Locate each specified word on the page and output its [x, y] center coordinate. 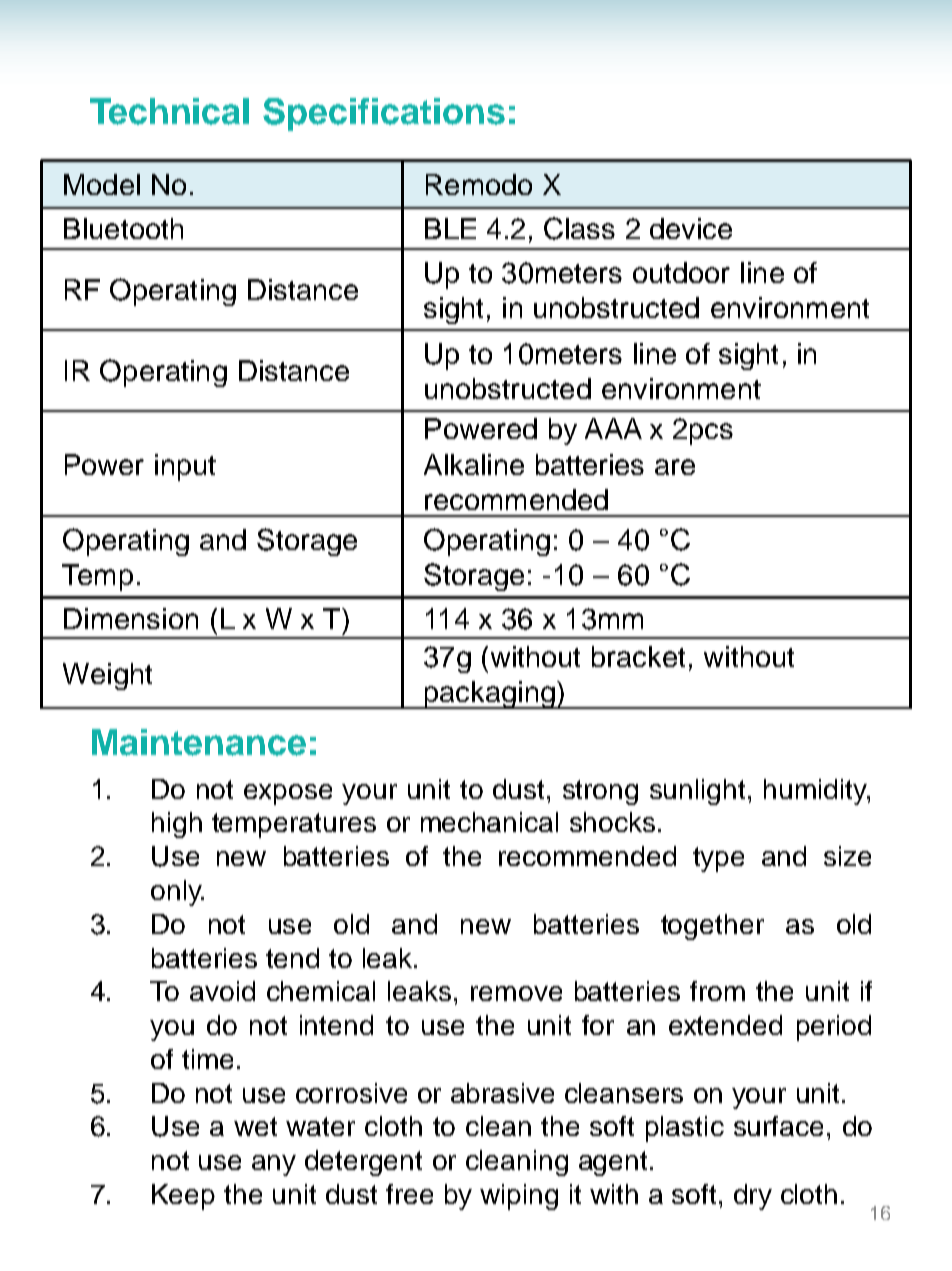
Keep [183, 1197]
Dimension [131, 618]
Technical [169, 111]
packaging [489, 695]
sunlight [697, 792]
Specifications [384, 114]
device [691, 228]
